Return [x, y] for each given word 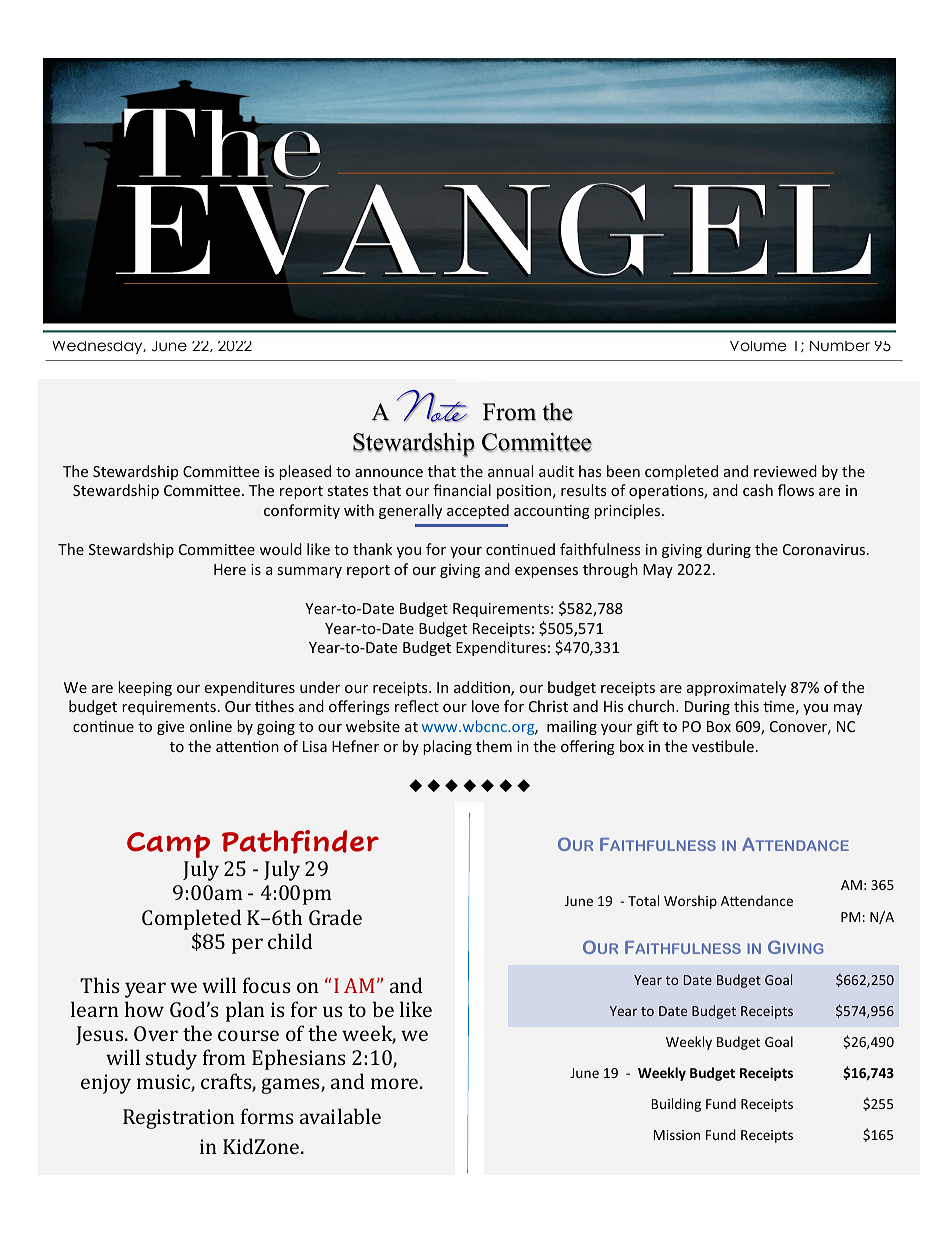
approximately [736, 688]
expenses [546, 572]
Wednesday [98, 347]
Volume [758, 346]
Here [230, 569]
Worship [690, 902]
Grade [335, 917]
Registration [179, 1119]
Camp [168, 846]
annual [510, 471]
